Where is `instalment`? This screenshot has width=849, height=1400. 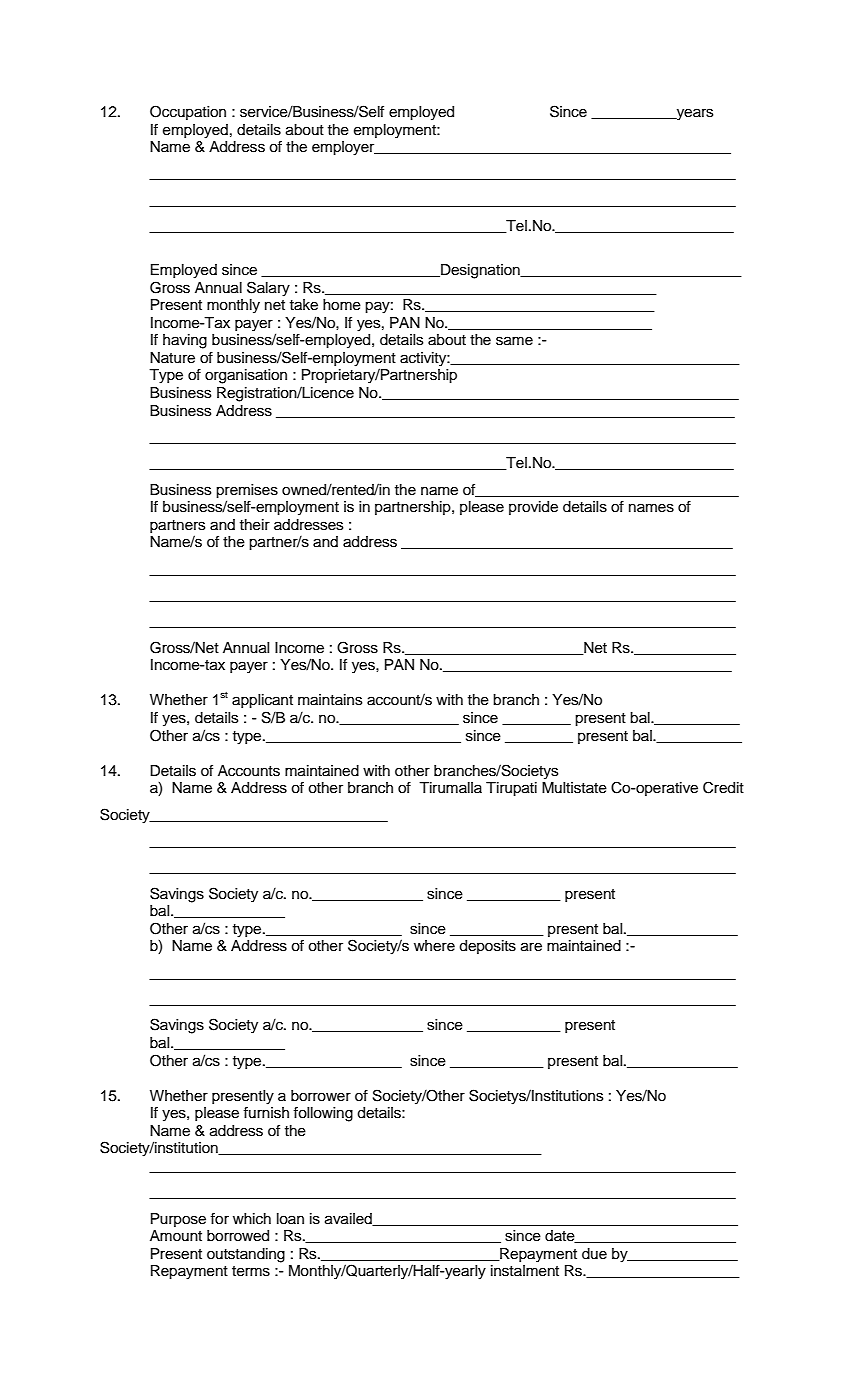
instalment is located at coordinates (525, 1271).
